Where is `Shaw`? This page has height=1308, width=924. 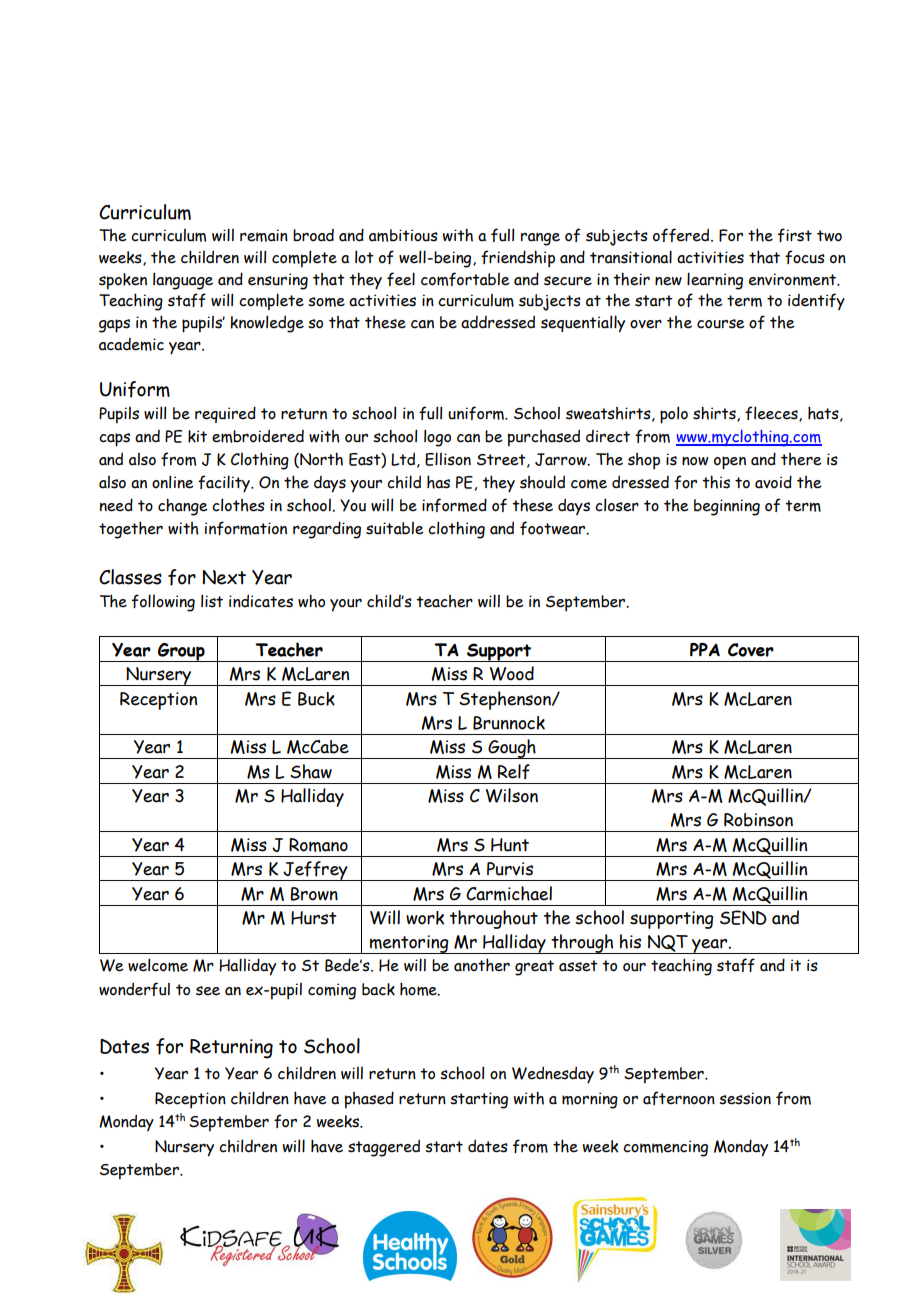
Shaw is located at coordinates (311, 771).
